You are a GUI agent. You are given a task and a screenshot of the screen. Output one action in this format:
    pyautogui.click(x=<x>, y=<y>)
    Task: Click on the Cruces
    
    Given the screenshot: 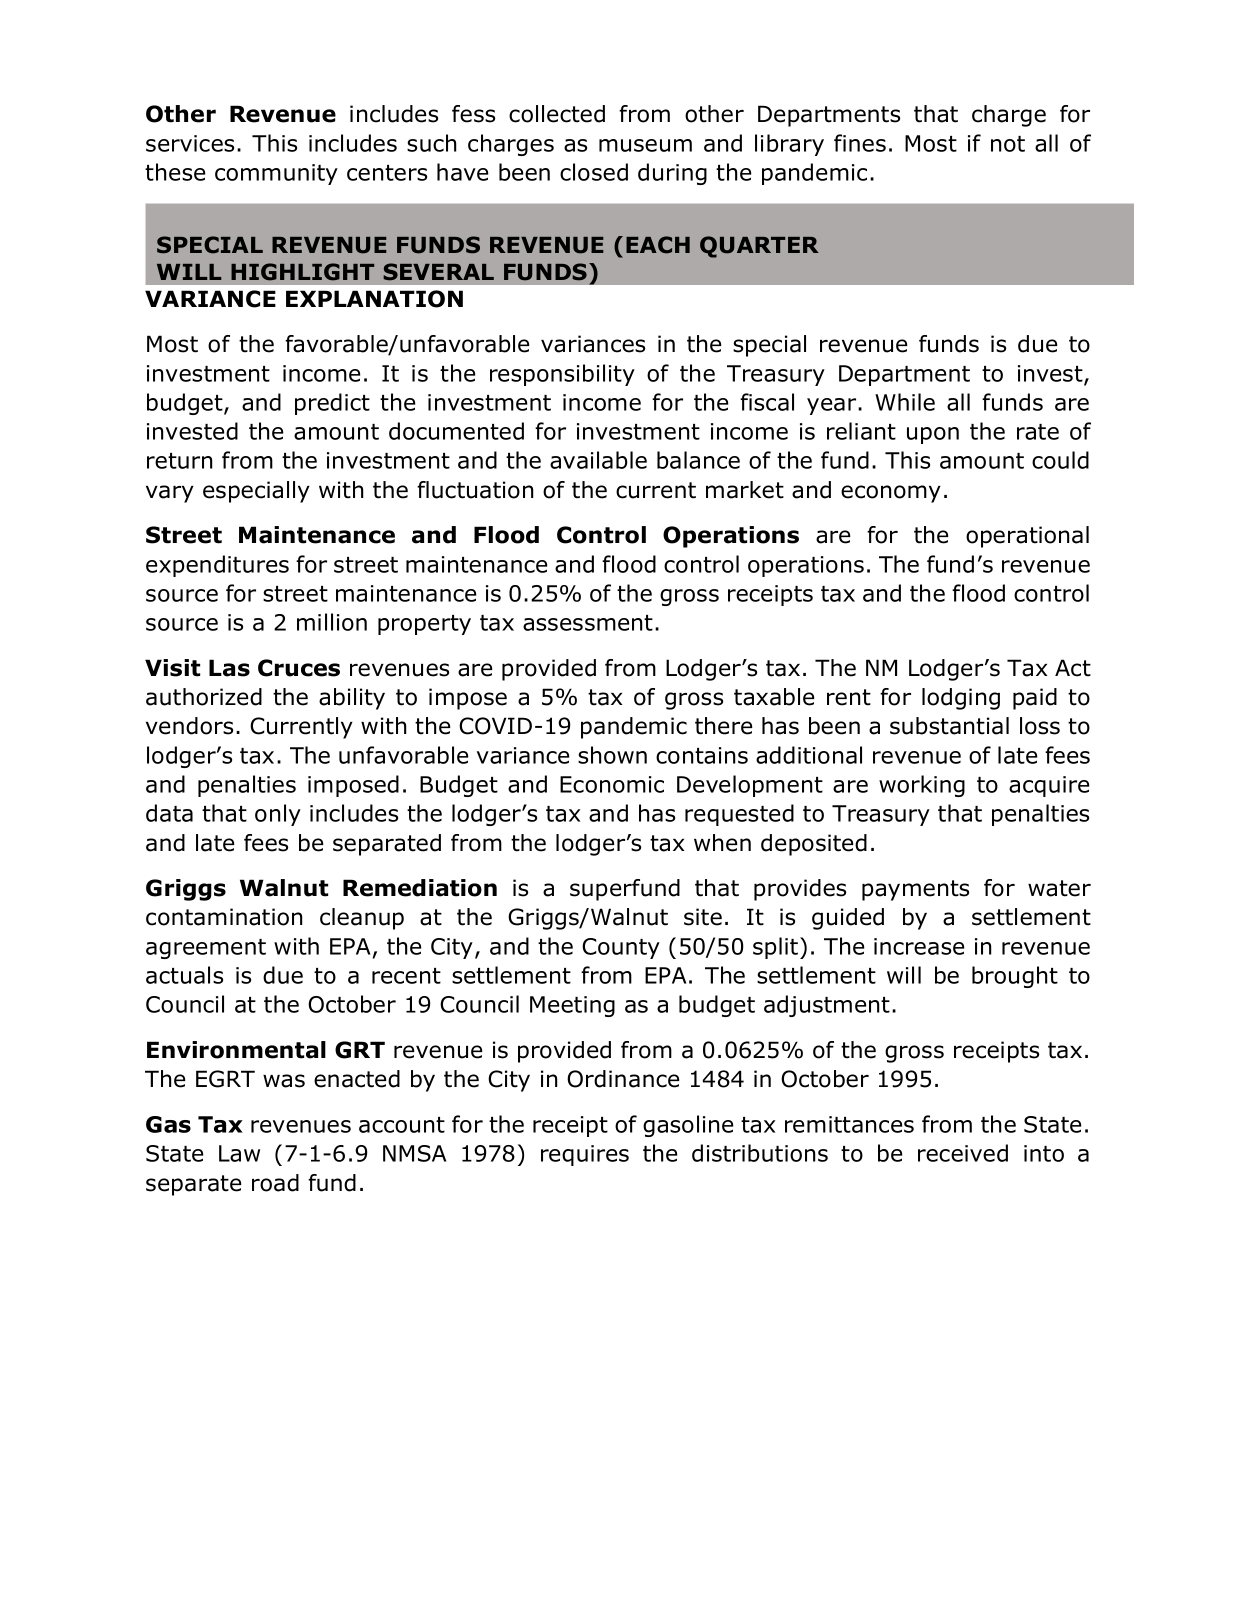 What is the action you would take?
    pyautogui.click(x=299, y=668)
